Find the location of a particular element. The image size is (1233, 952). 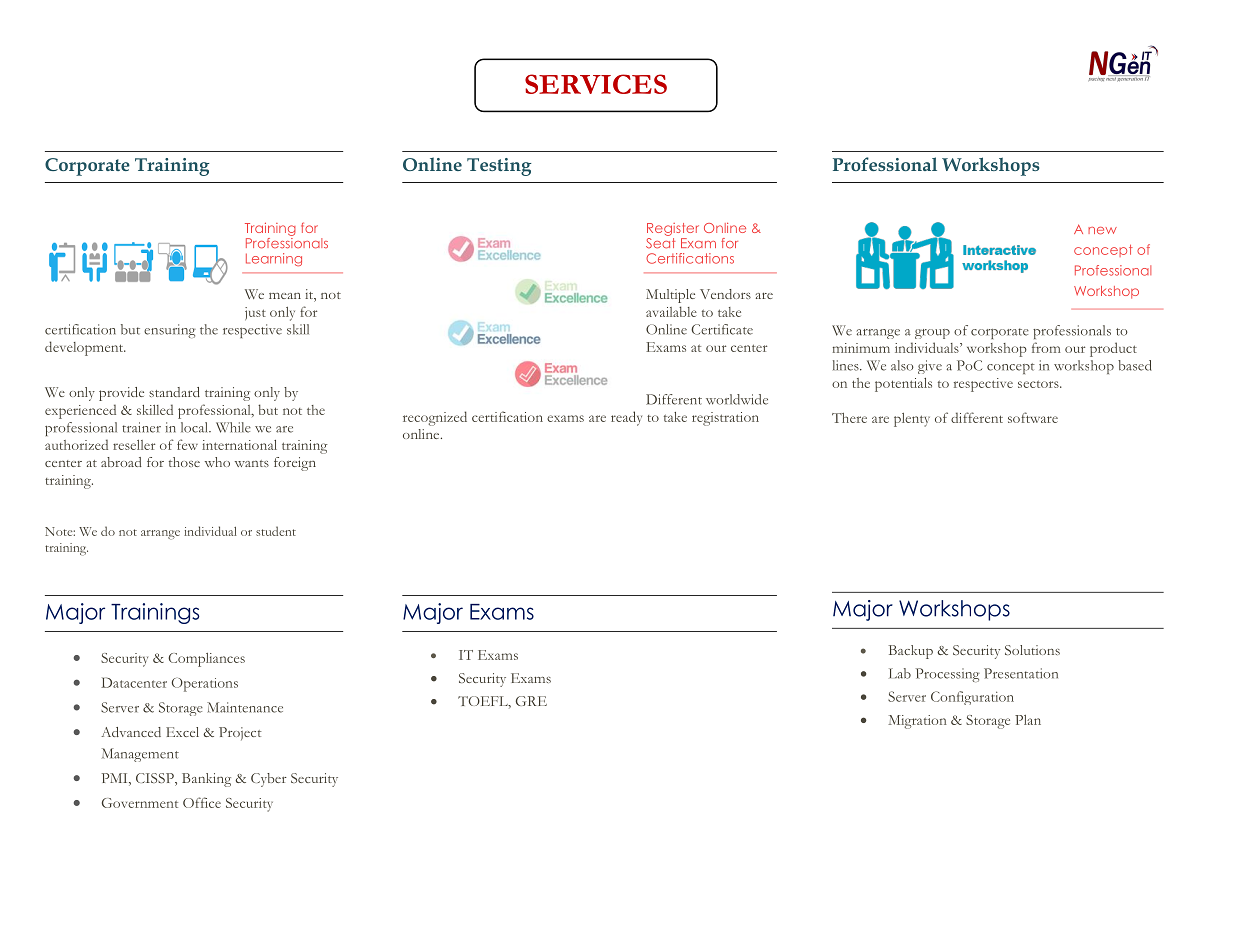

Testing is located at coordinates (499, 167).
